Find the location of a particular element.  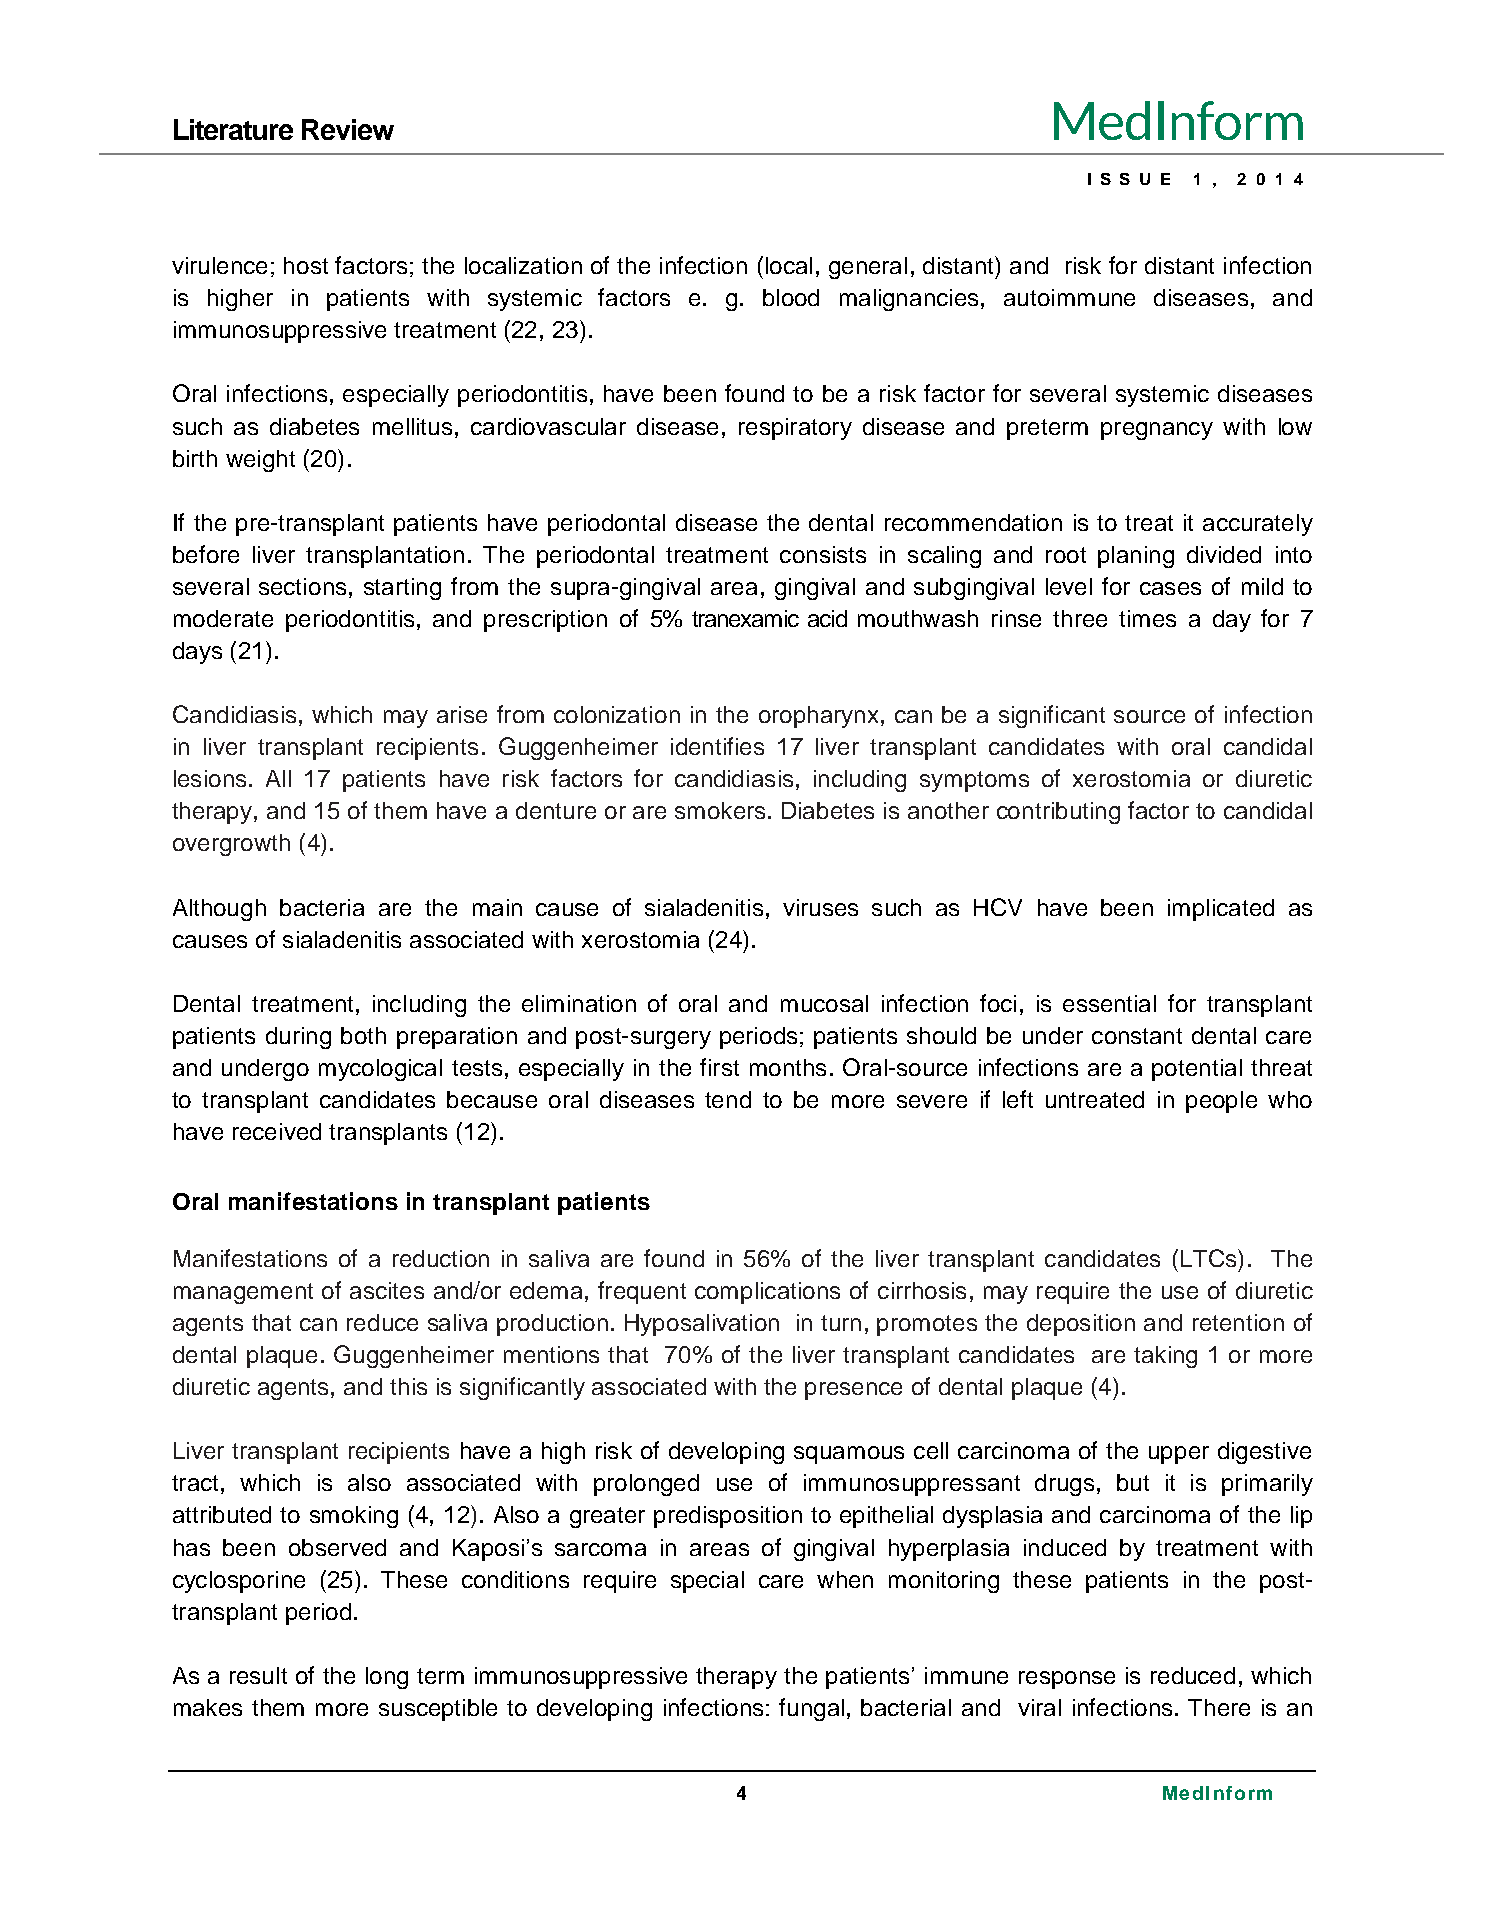

received is located at coordinates (277, 1131).
